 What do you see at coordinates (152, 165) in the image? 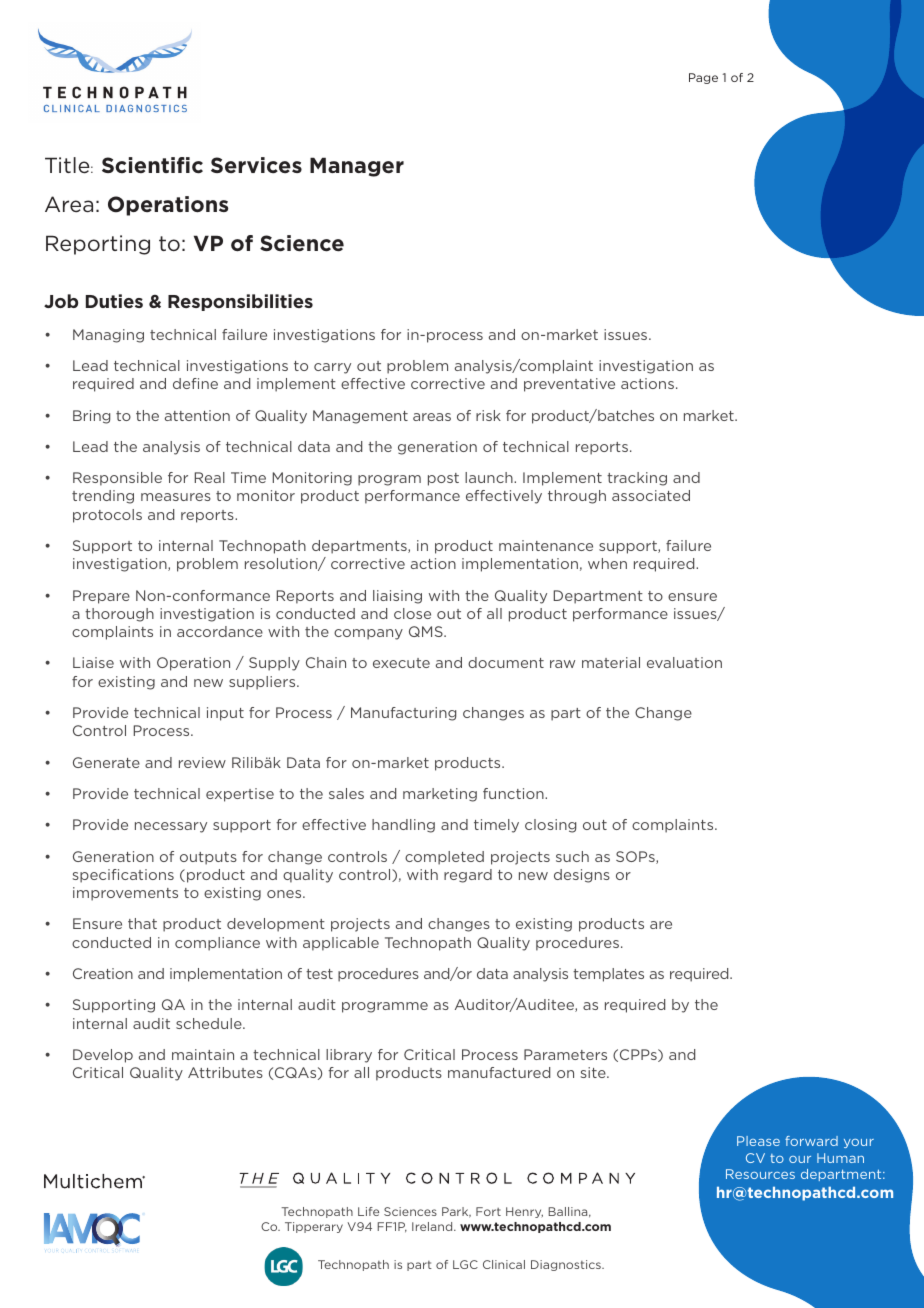
I see `Scientific` at bounding box center [152, 165].
